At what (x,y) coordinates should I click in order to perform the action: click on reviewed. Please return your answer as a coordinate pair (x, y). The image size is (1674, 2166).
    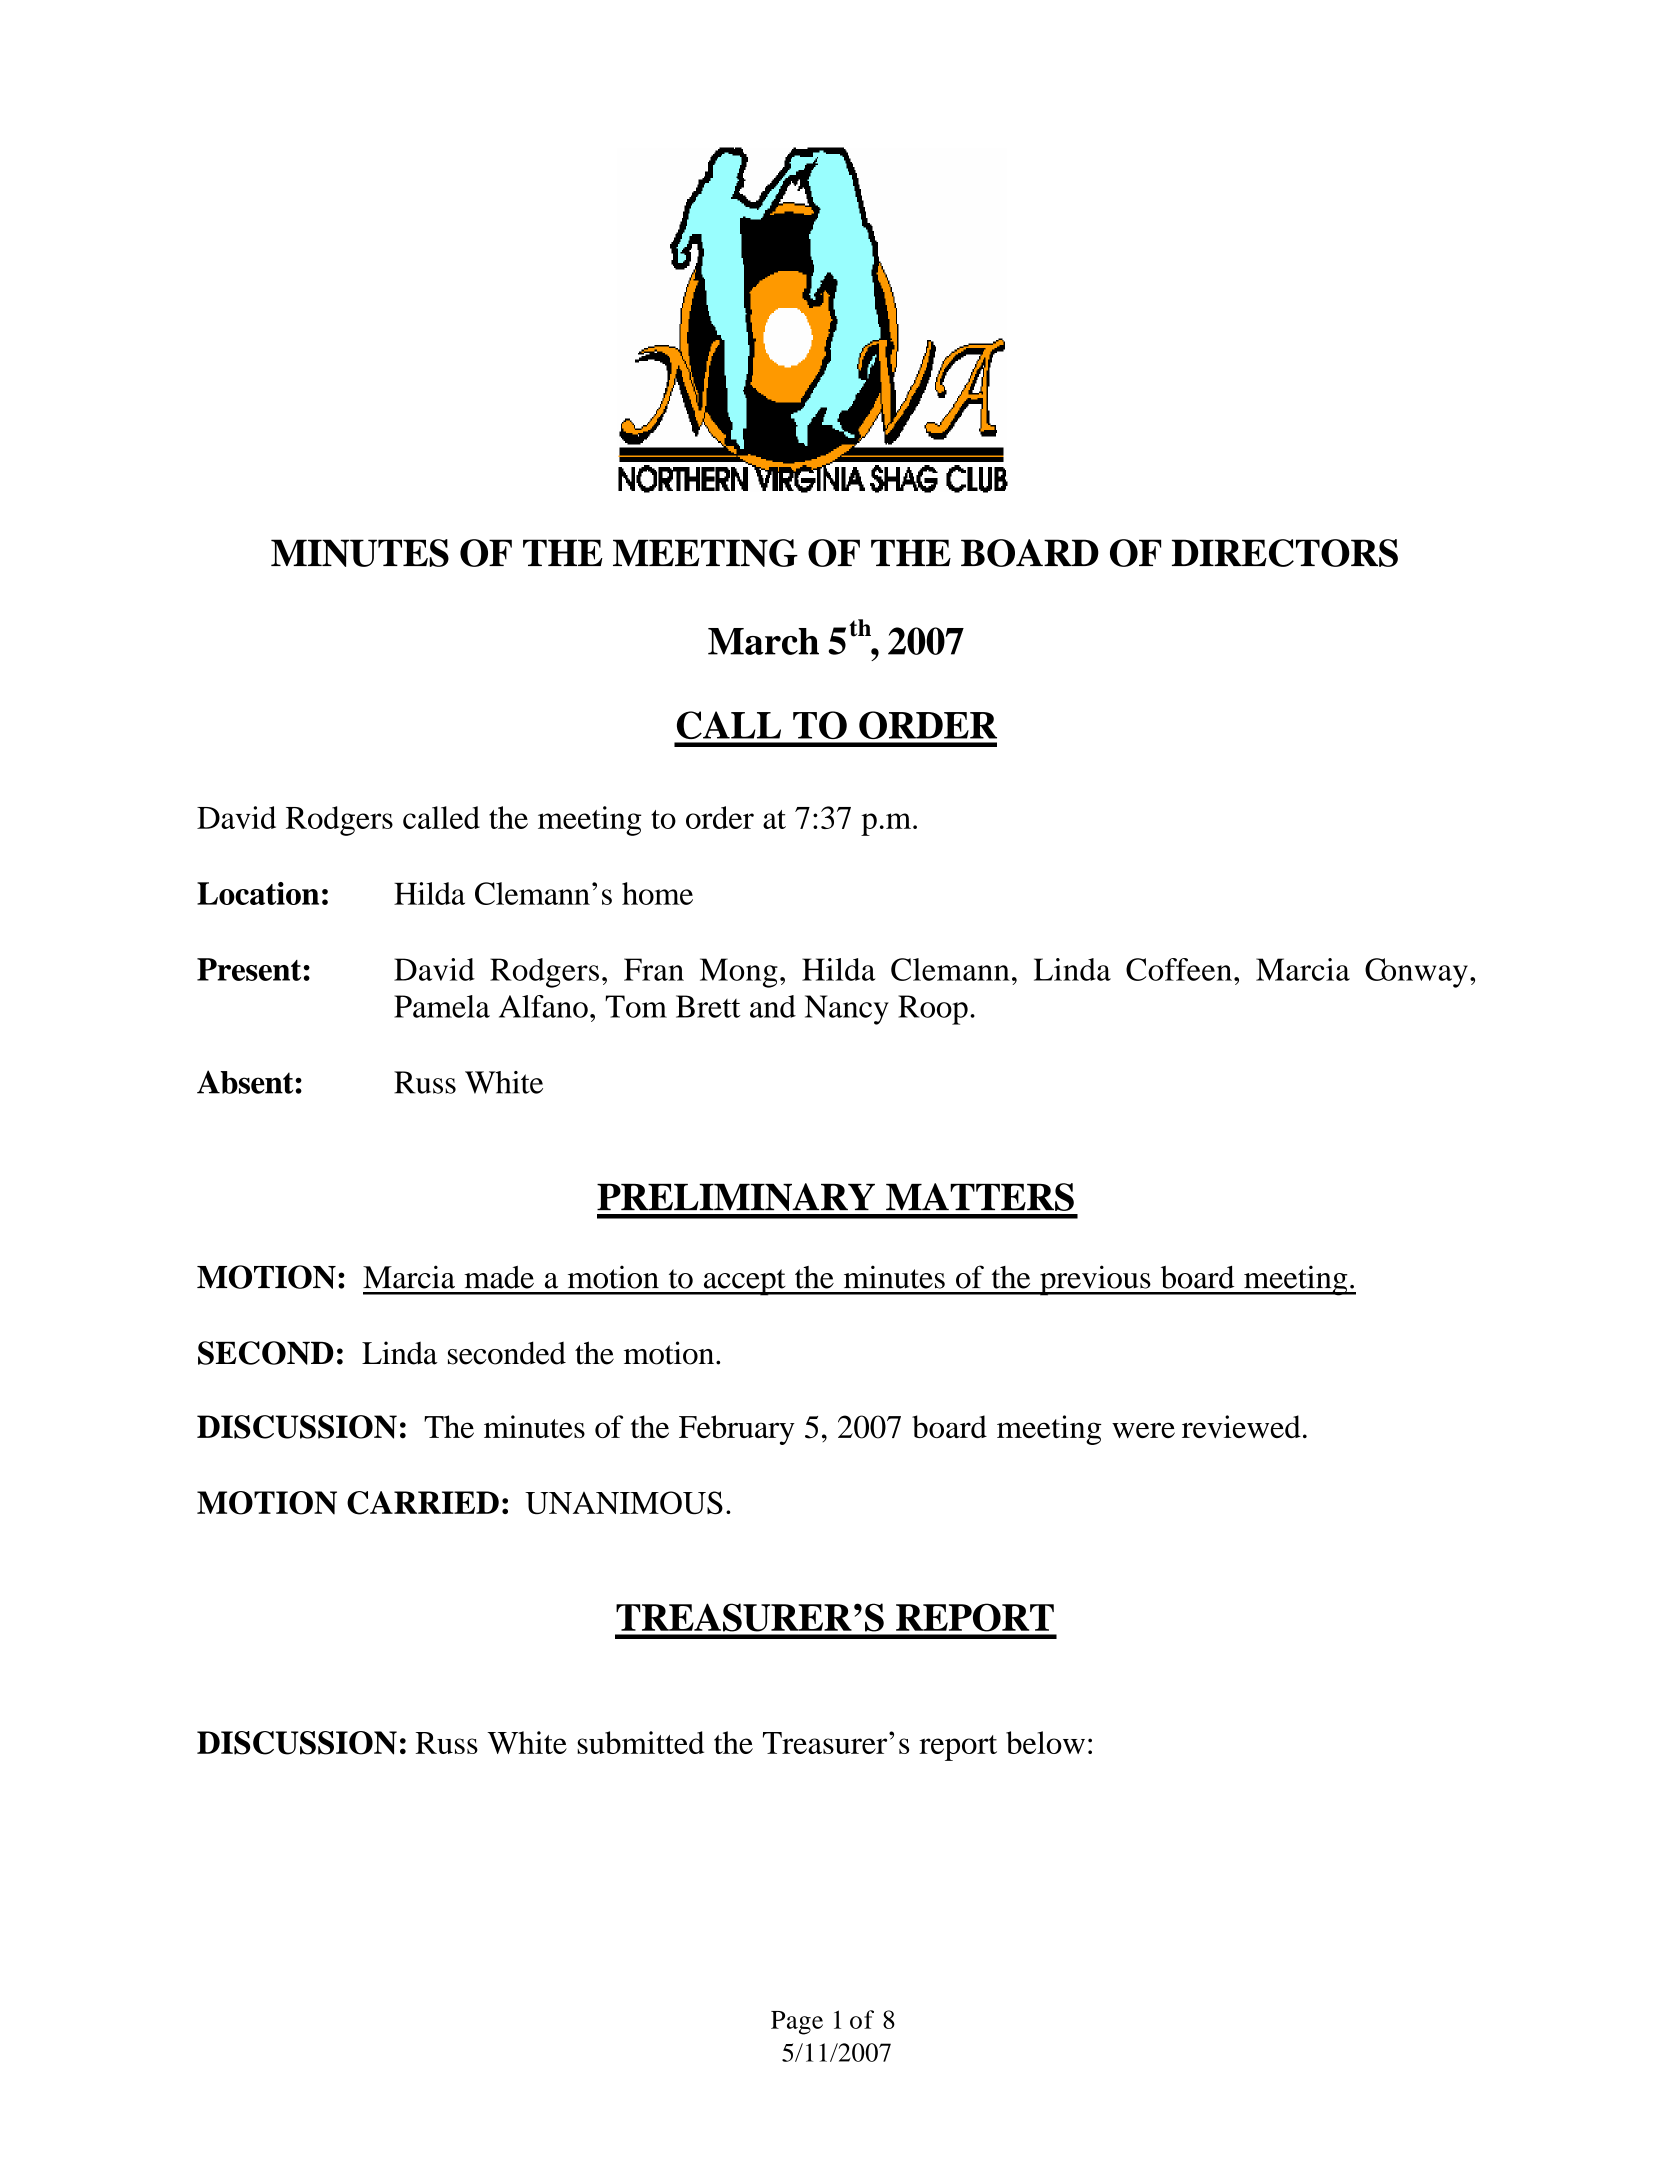
    Looking at the image, I should click on (1241, 1426).
